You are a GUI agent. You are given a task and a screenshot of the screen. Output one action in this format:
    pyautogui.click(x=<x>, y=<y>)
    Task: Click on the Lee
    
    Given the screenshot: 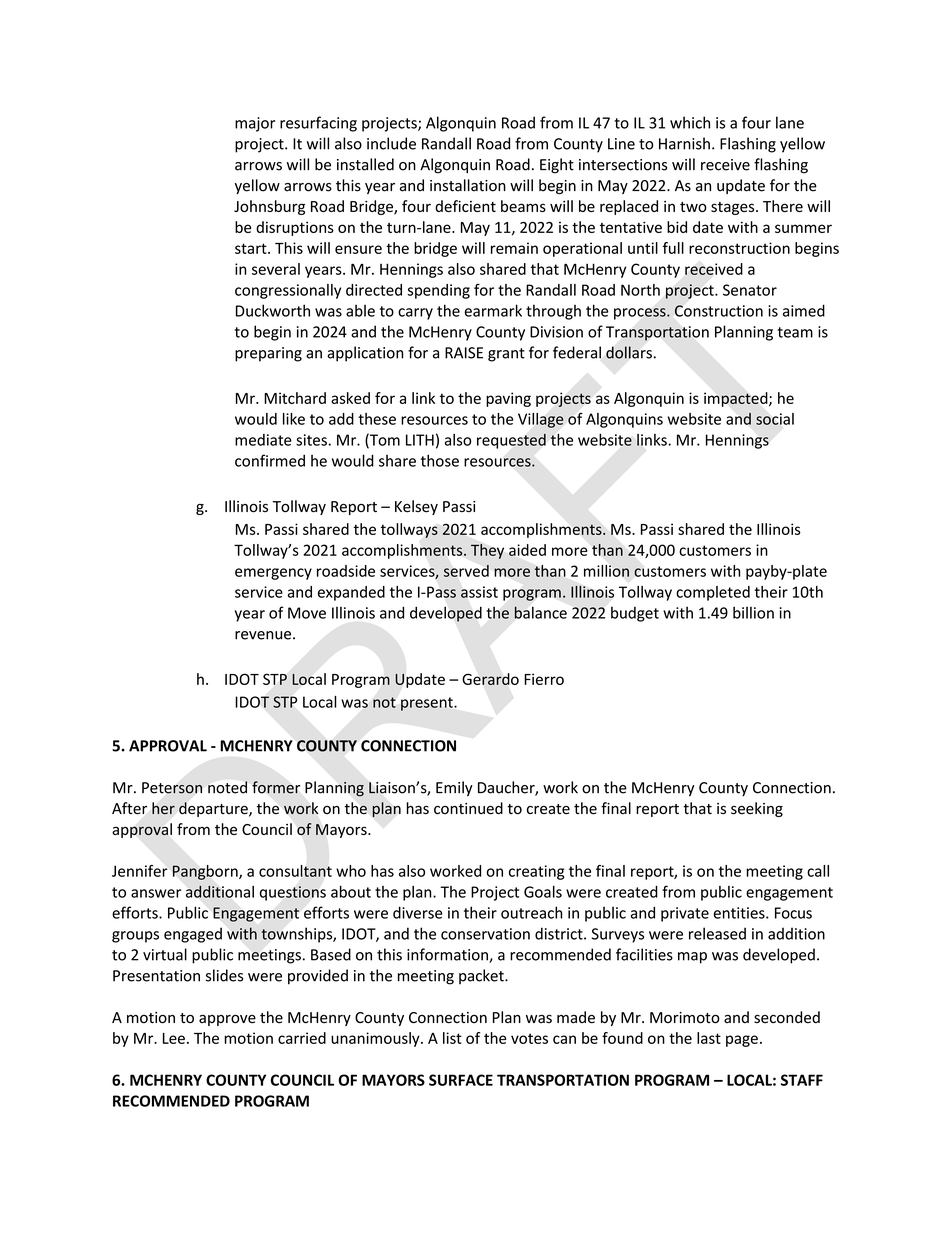 What is the action you would take?
    pyautogui.click(x=174, y=1038)
